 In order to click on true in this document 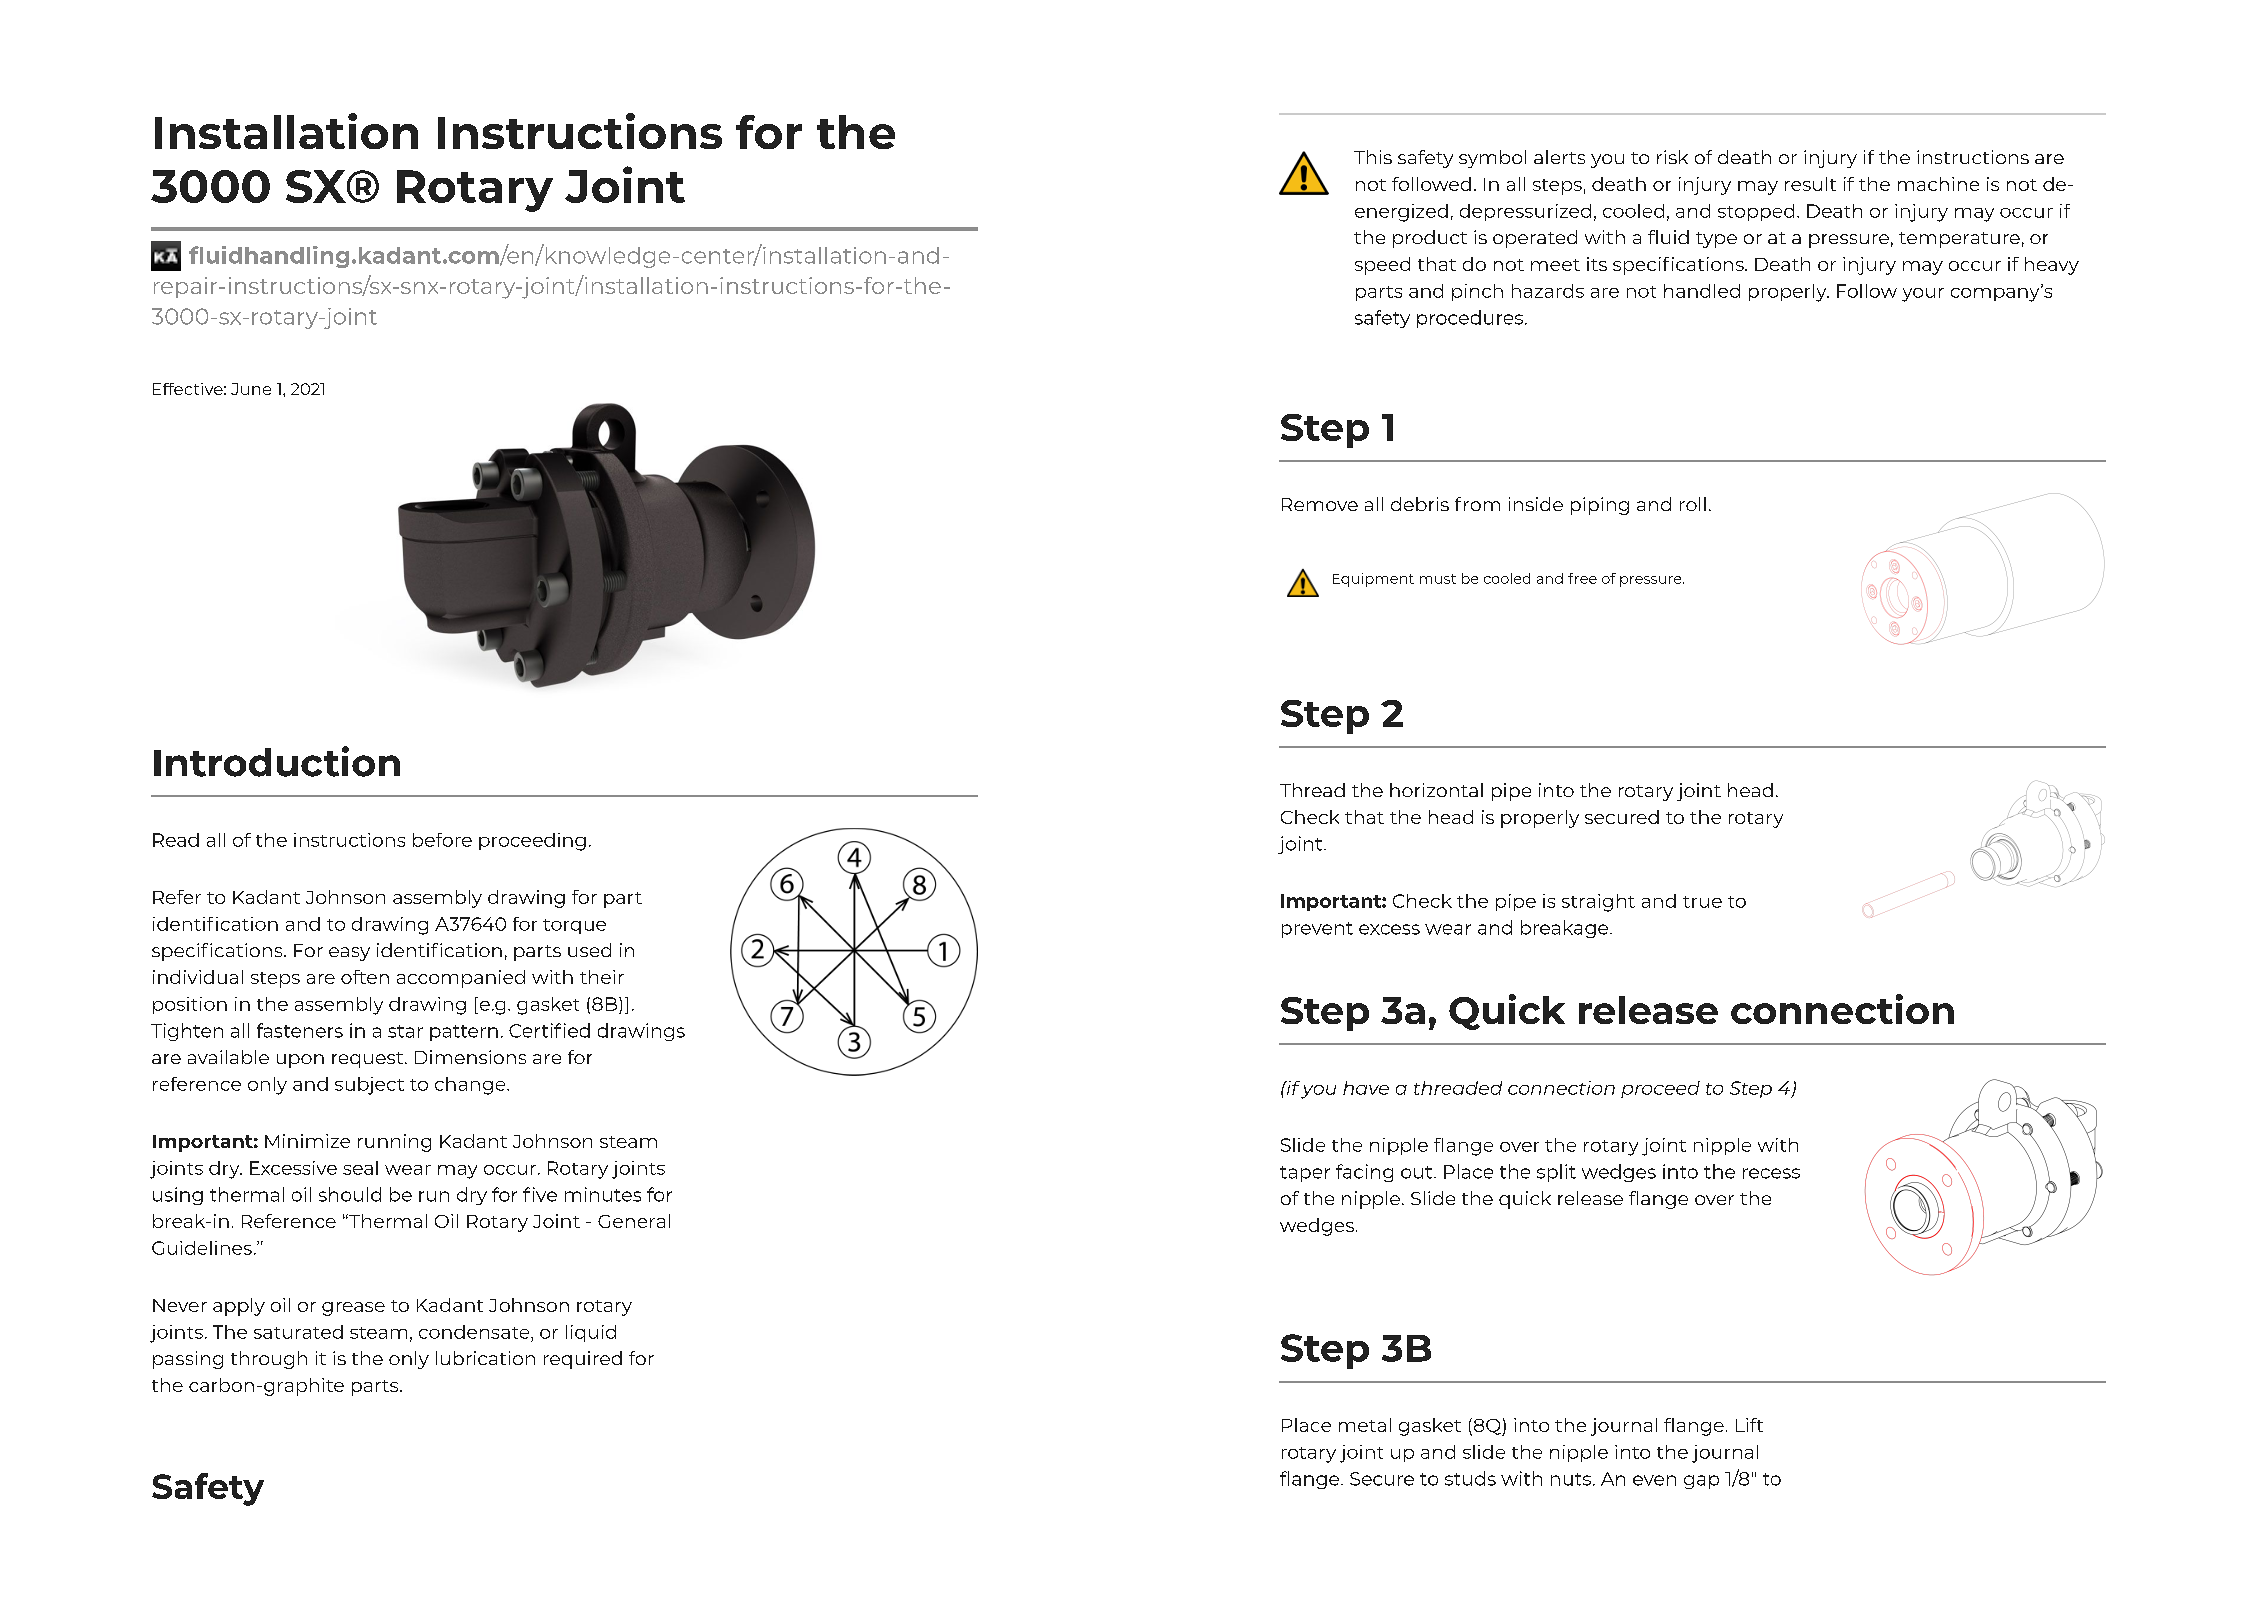, I will do `click(1702, 902)`.
